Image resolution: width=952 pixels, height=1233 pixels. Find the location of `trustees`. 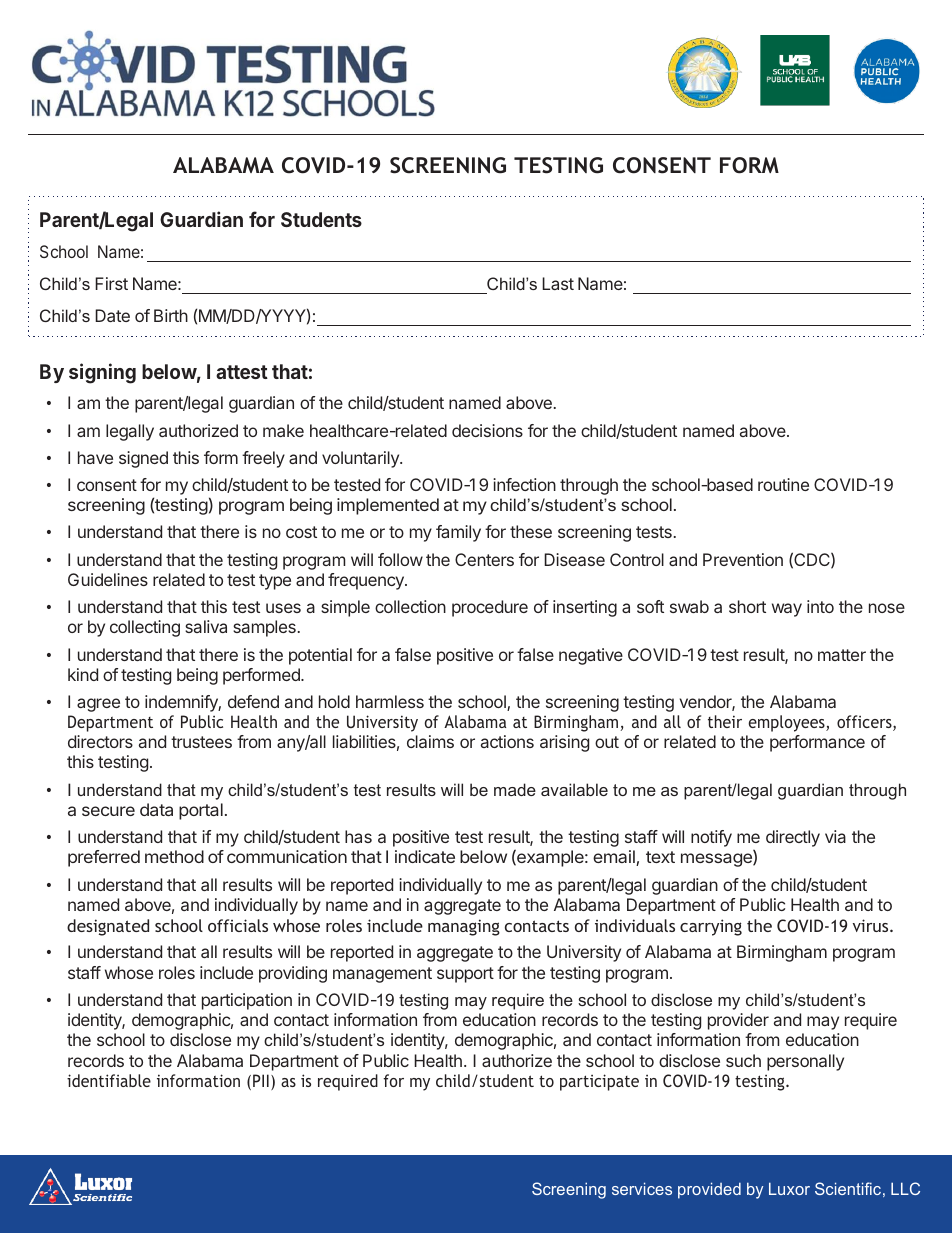

trustees is located at coordinates (201, 742).
